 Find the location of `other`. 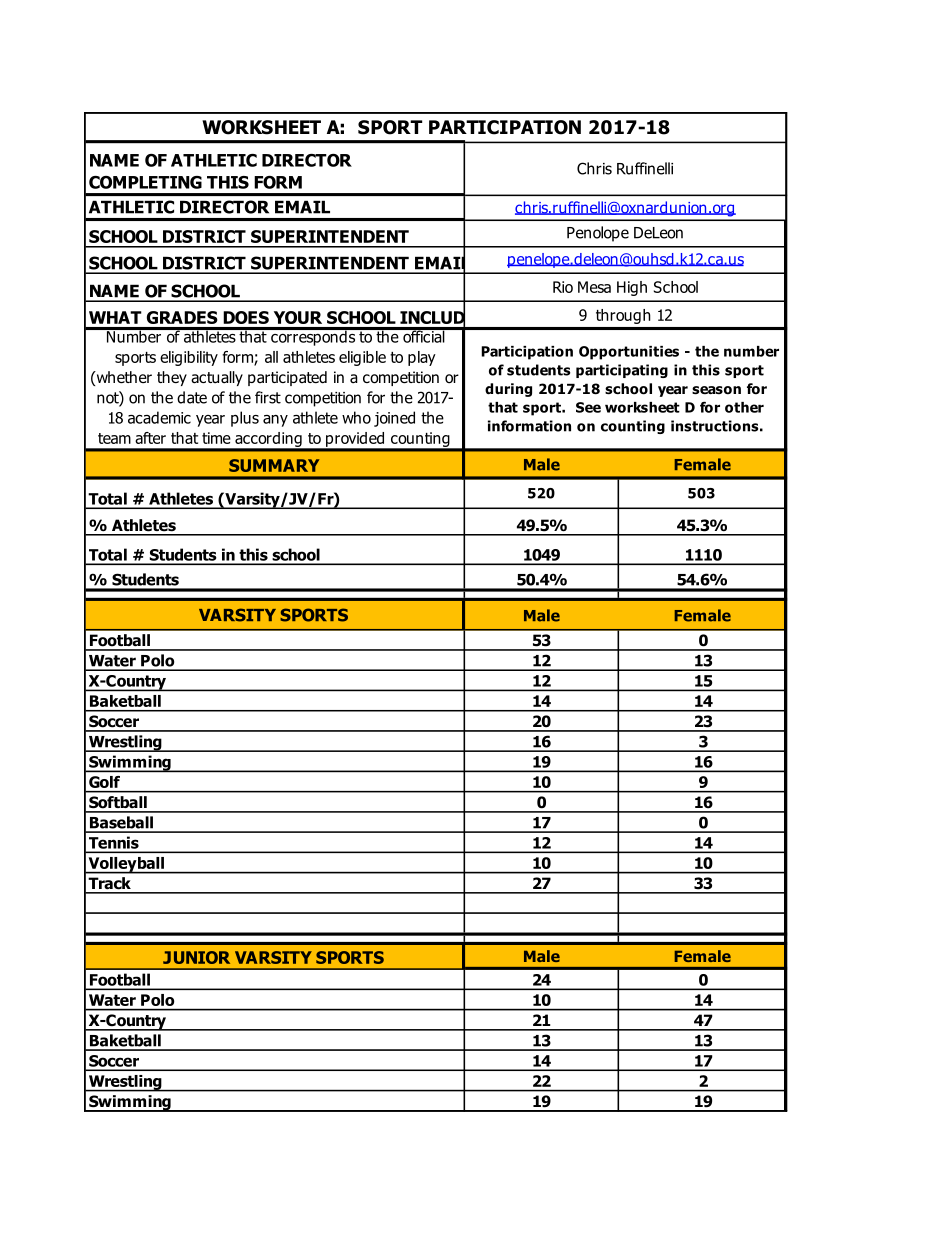

other is located at coordinates (744, 407).
